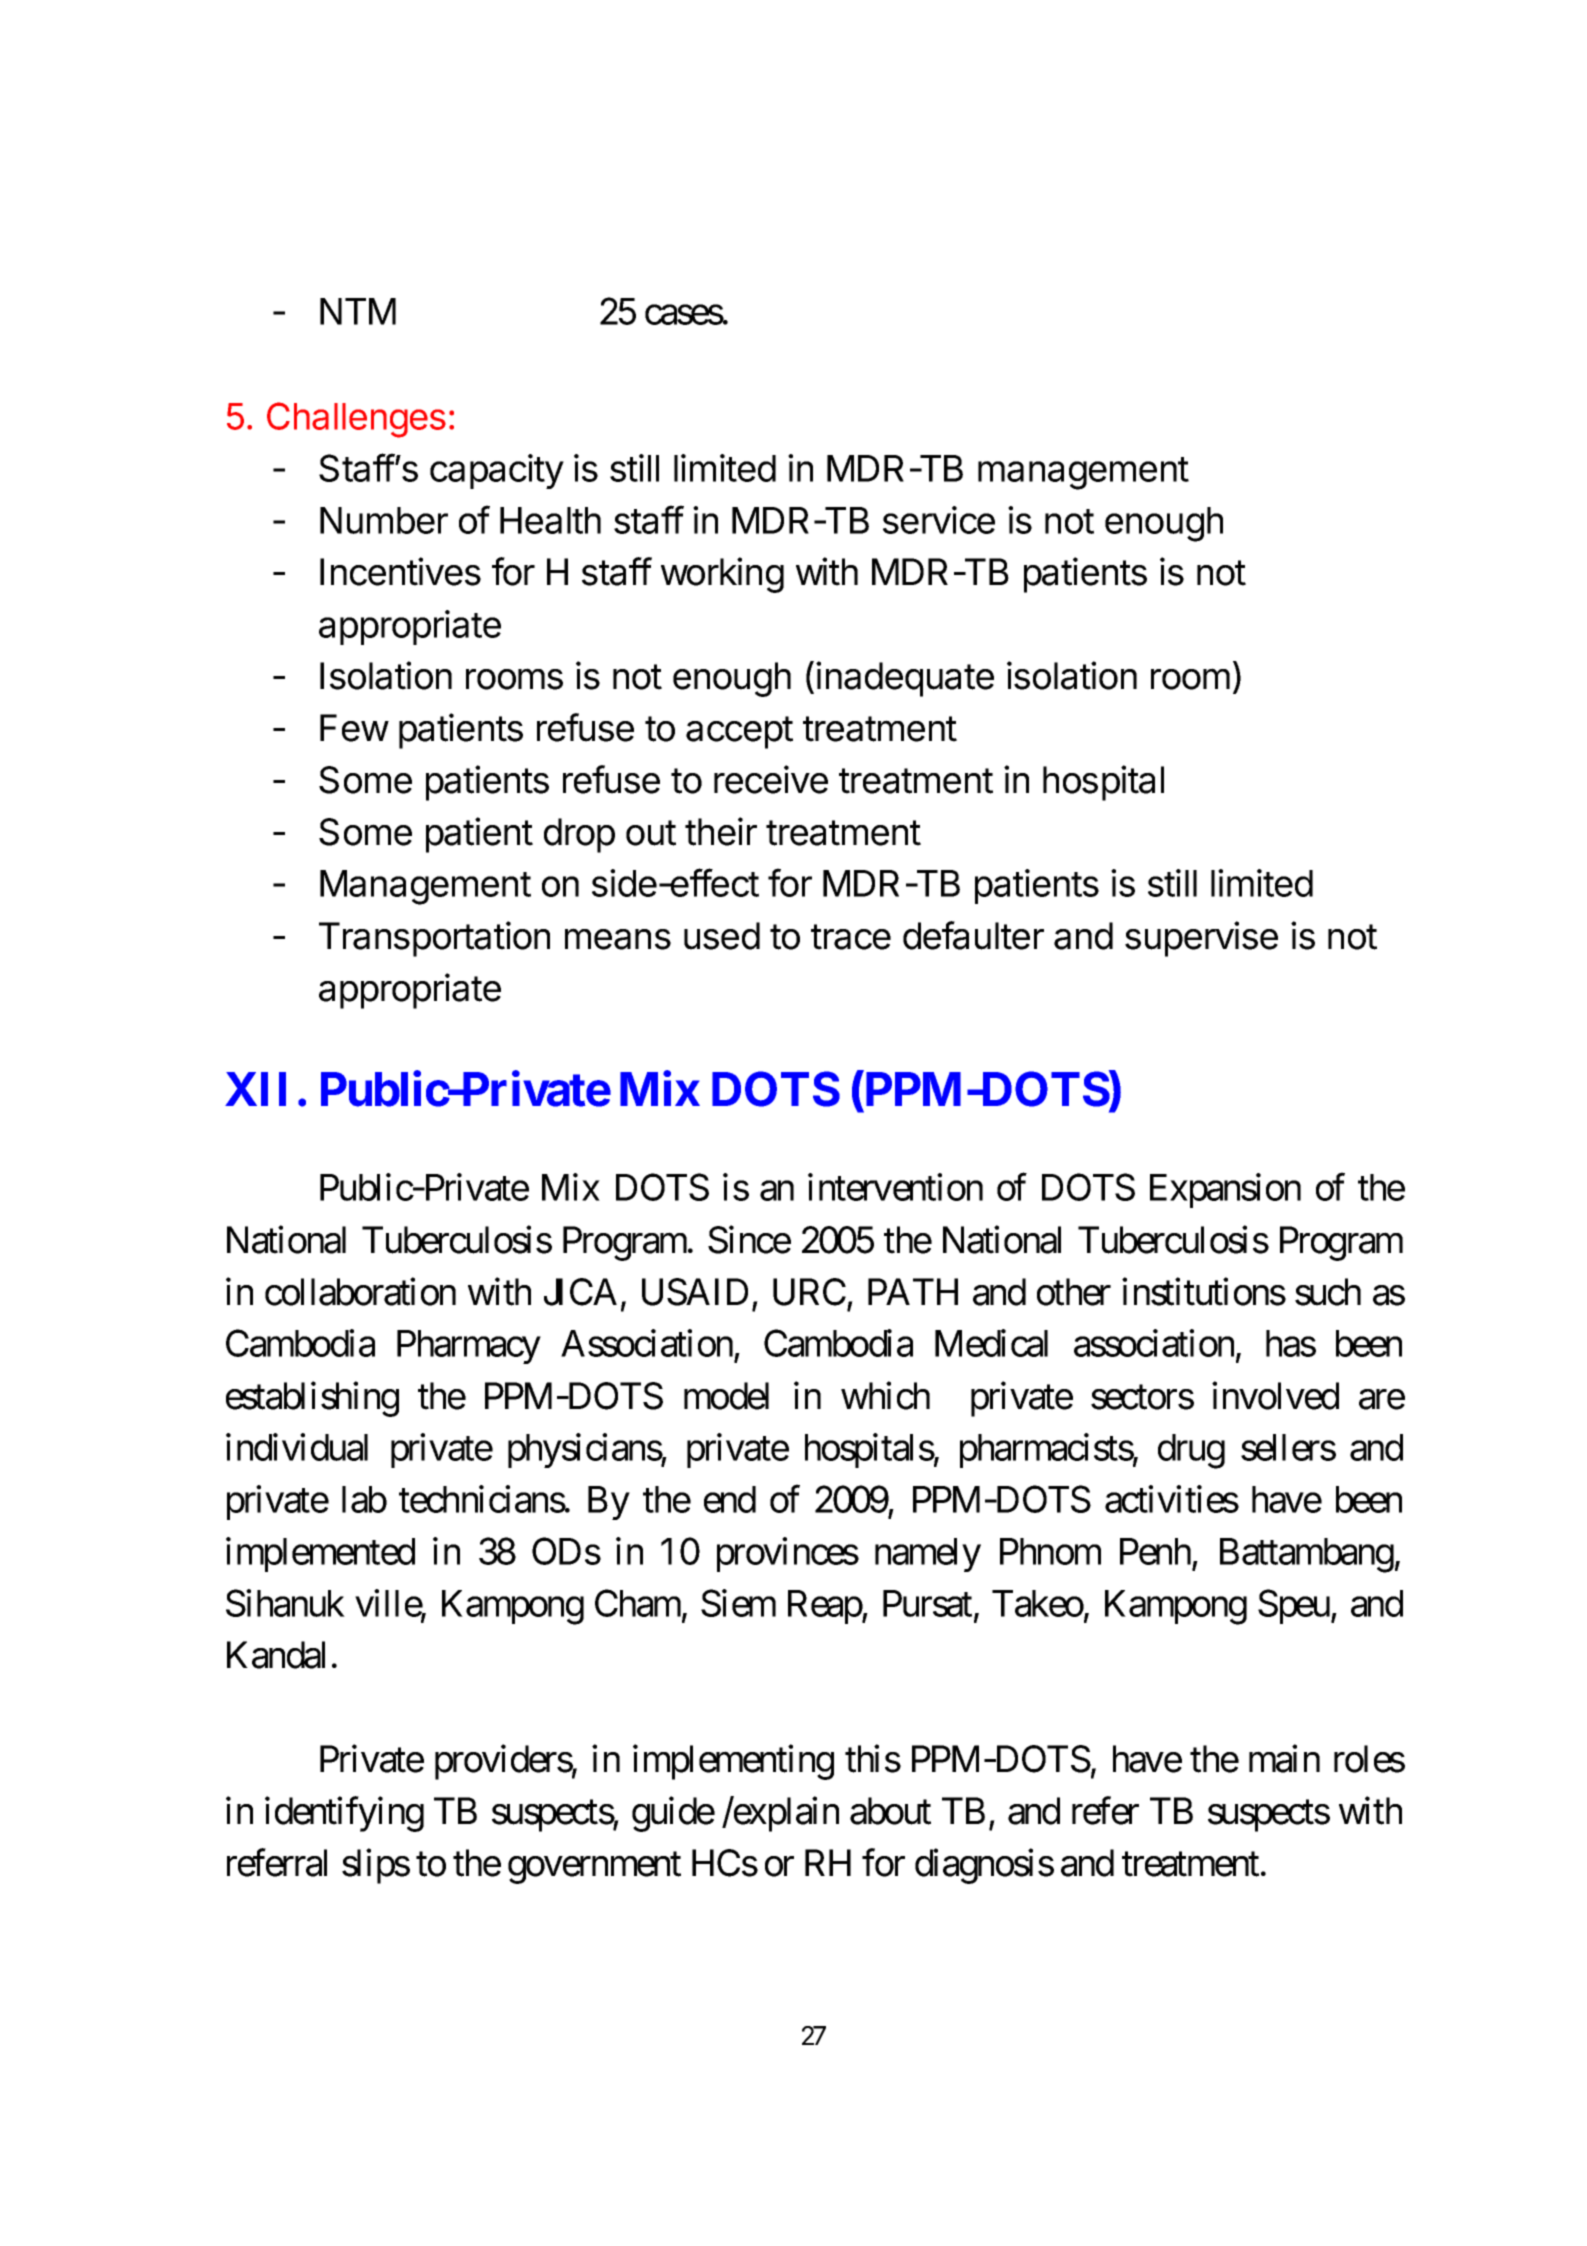 The width and height of the page is (1587, 2246). I want to click on individual, so click(297, 1447).
